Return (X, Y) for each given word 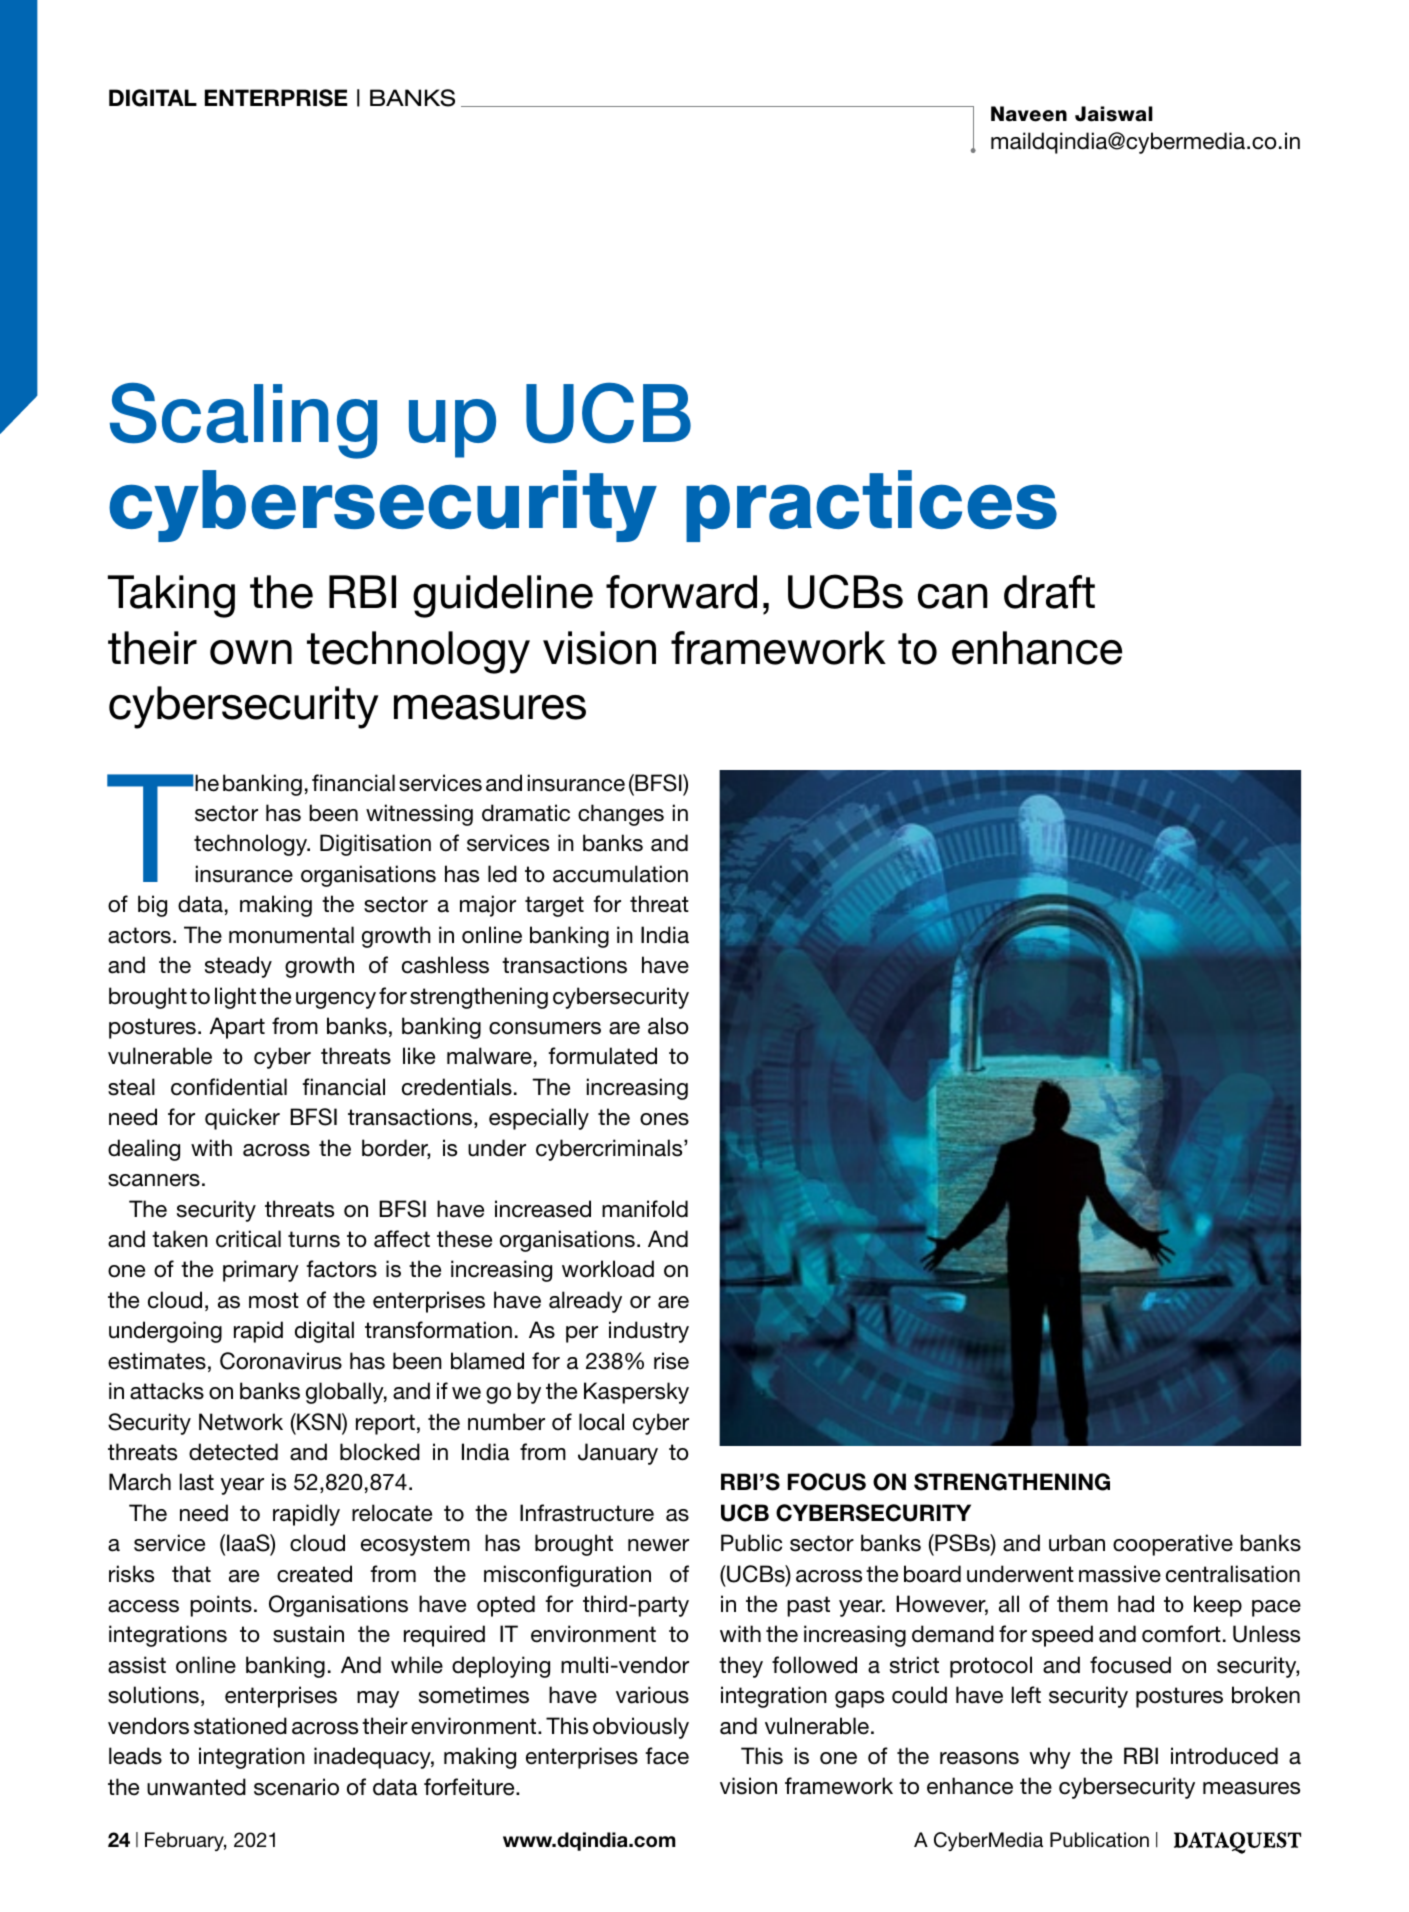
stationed (240, 1726)
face (667, 1756)
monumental (291, 935)
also (668, 1026)
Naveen (1029, 114)
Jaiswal (1114, 114)
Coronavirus (281, 1361)
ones (664, 1119)
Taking (171, 596)
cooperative (1173, 1545)
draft (1049, 592)
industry (649, 1332)
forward (681, 592)
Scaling (243, 420)
